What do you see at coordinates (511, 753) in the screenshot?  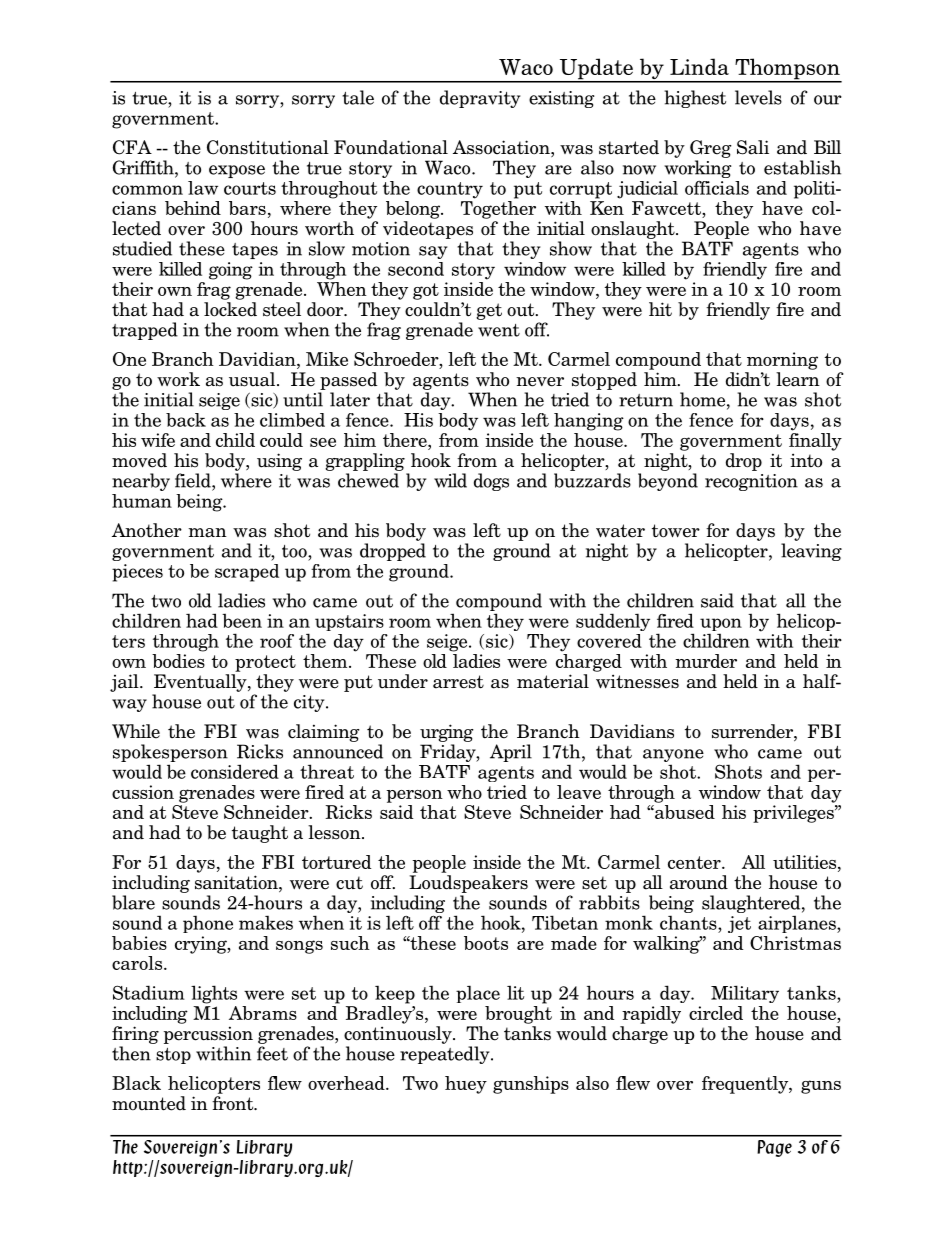 I see `April` at bounding box center [511, 753].
